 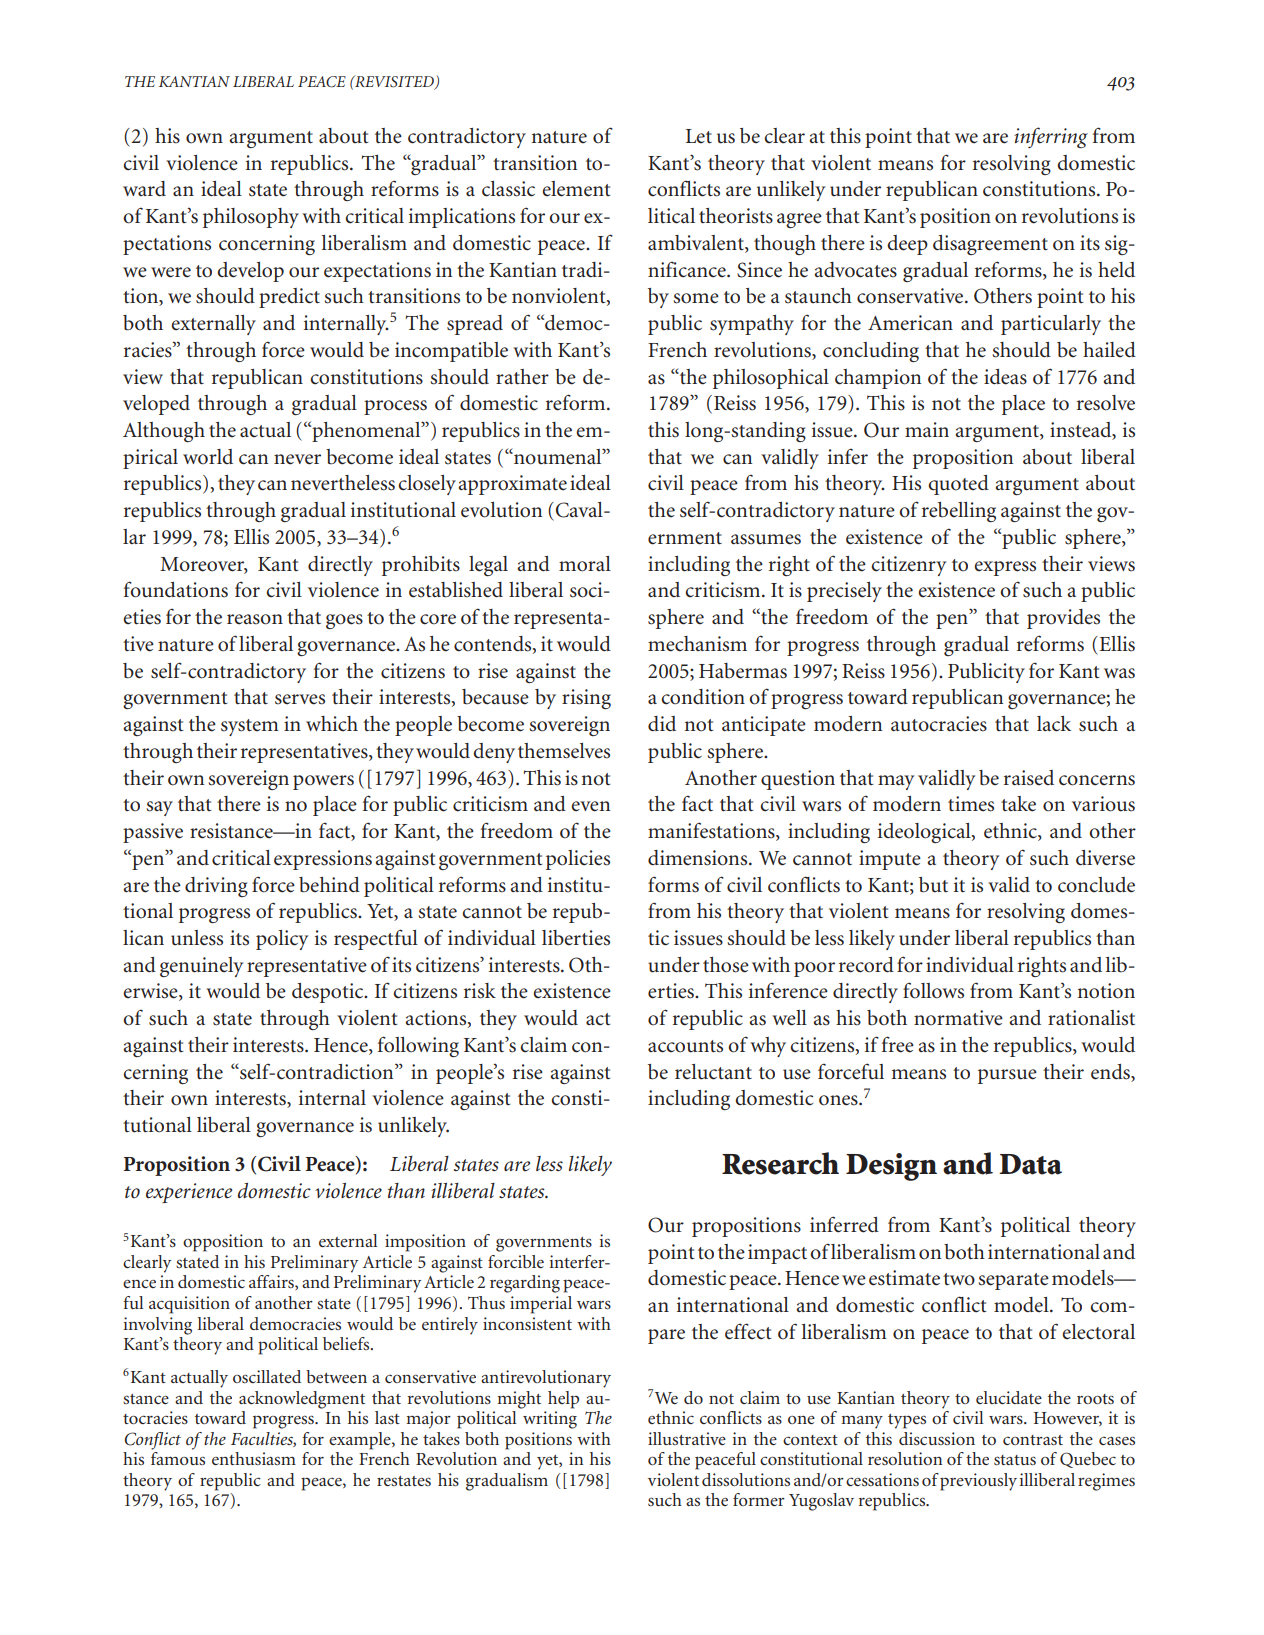 I want to click on acknowledgment, so click(x=302, y=1400).
